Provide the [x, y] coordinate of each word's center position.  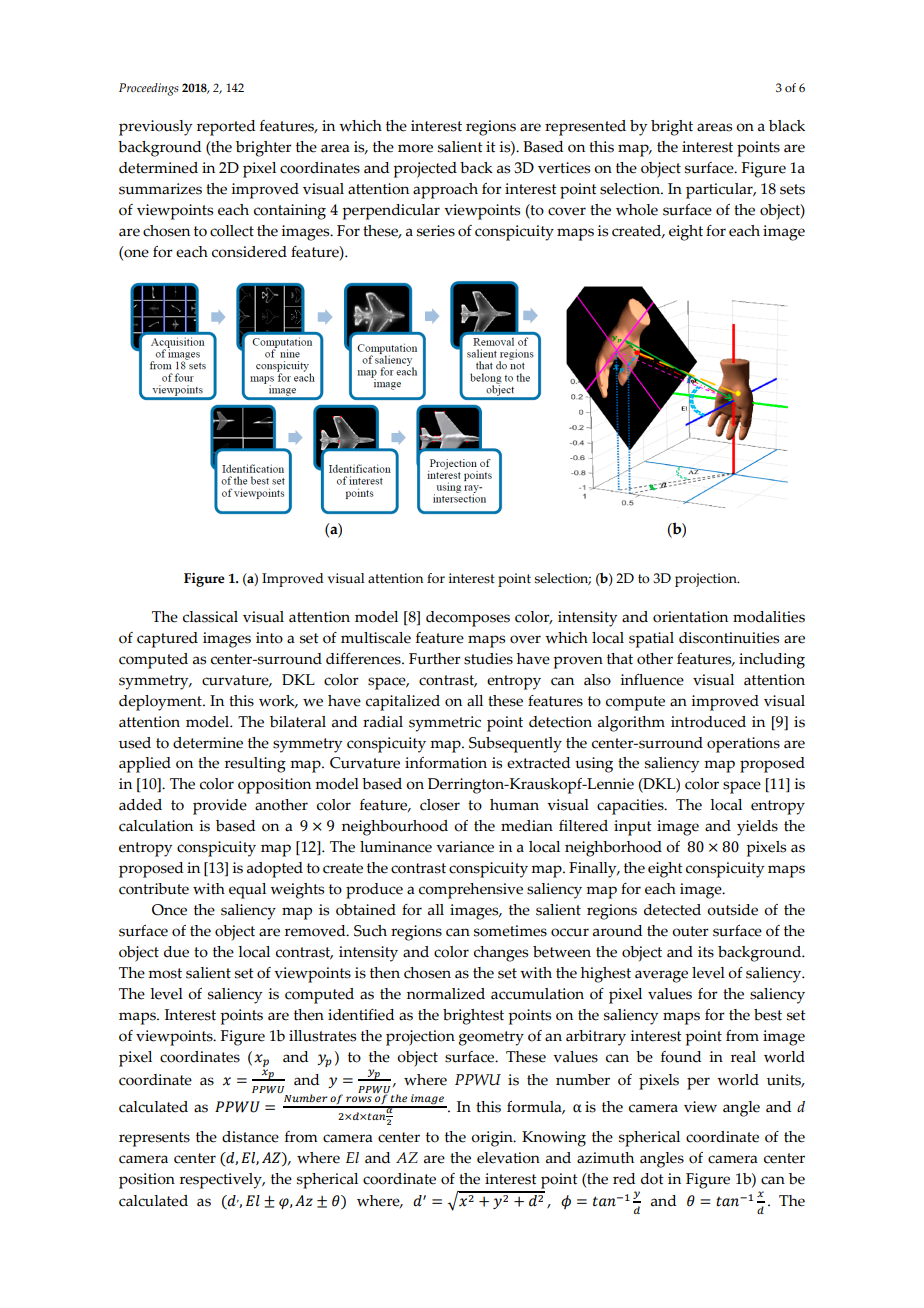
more [415, 148]
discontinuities [729, 638]
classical [210, 617]
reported [226, 128]
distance [250, 1137]
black [787, 126]
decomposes [468, 619]
